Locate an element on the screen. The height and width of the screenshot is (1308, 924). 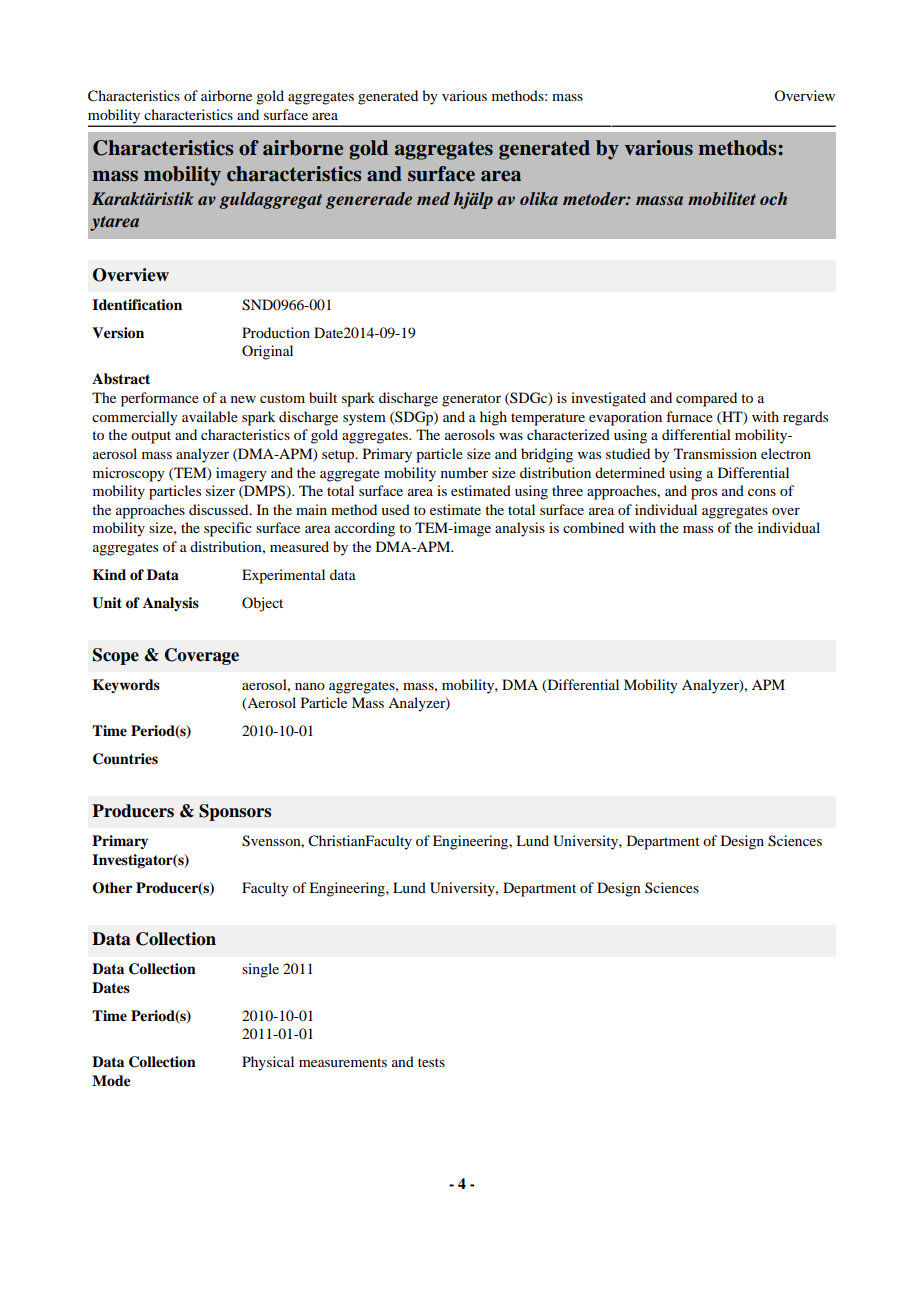
nano is located at coordinates (310, 686).
